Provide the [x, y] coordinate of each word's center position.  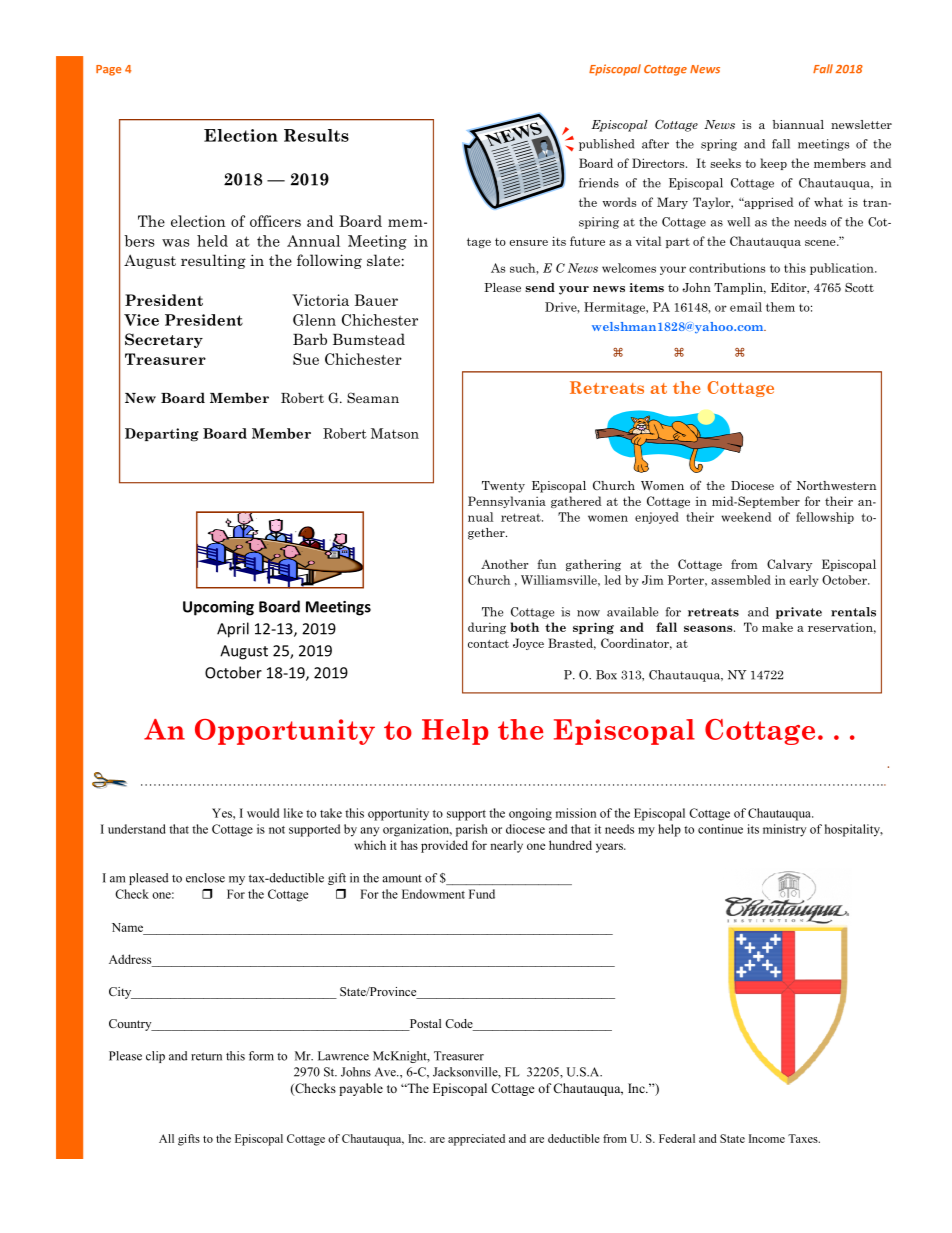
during [487, 628]
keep [773, 164]
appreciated [476, 1140]
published [606, 145]
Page [108, 70]
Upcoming [218, 608]
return [206, 1056]
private [799, 613]
